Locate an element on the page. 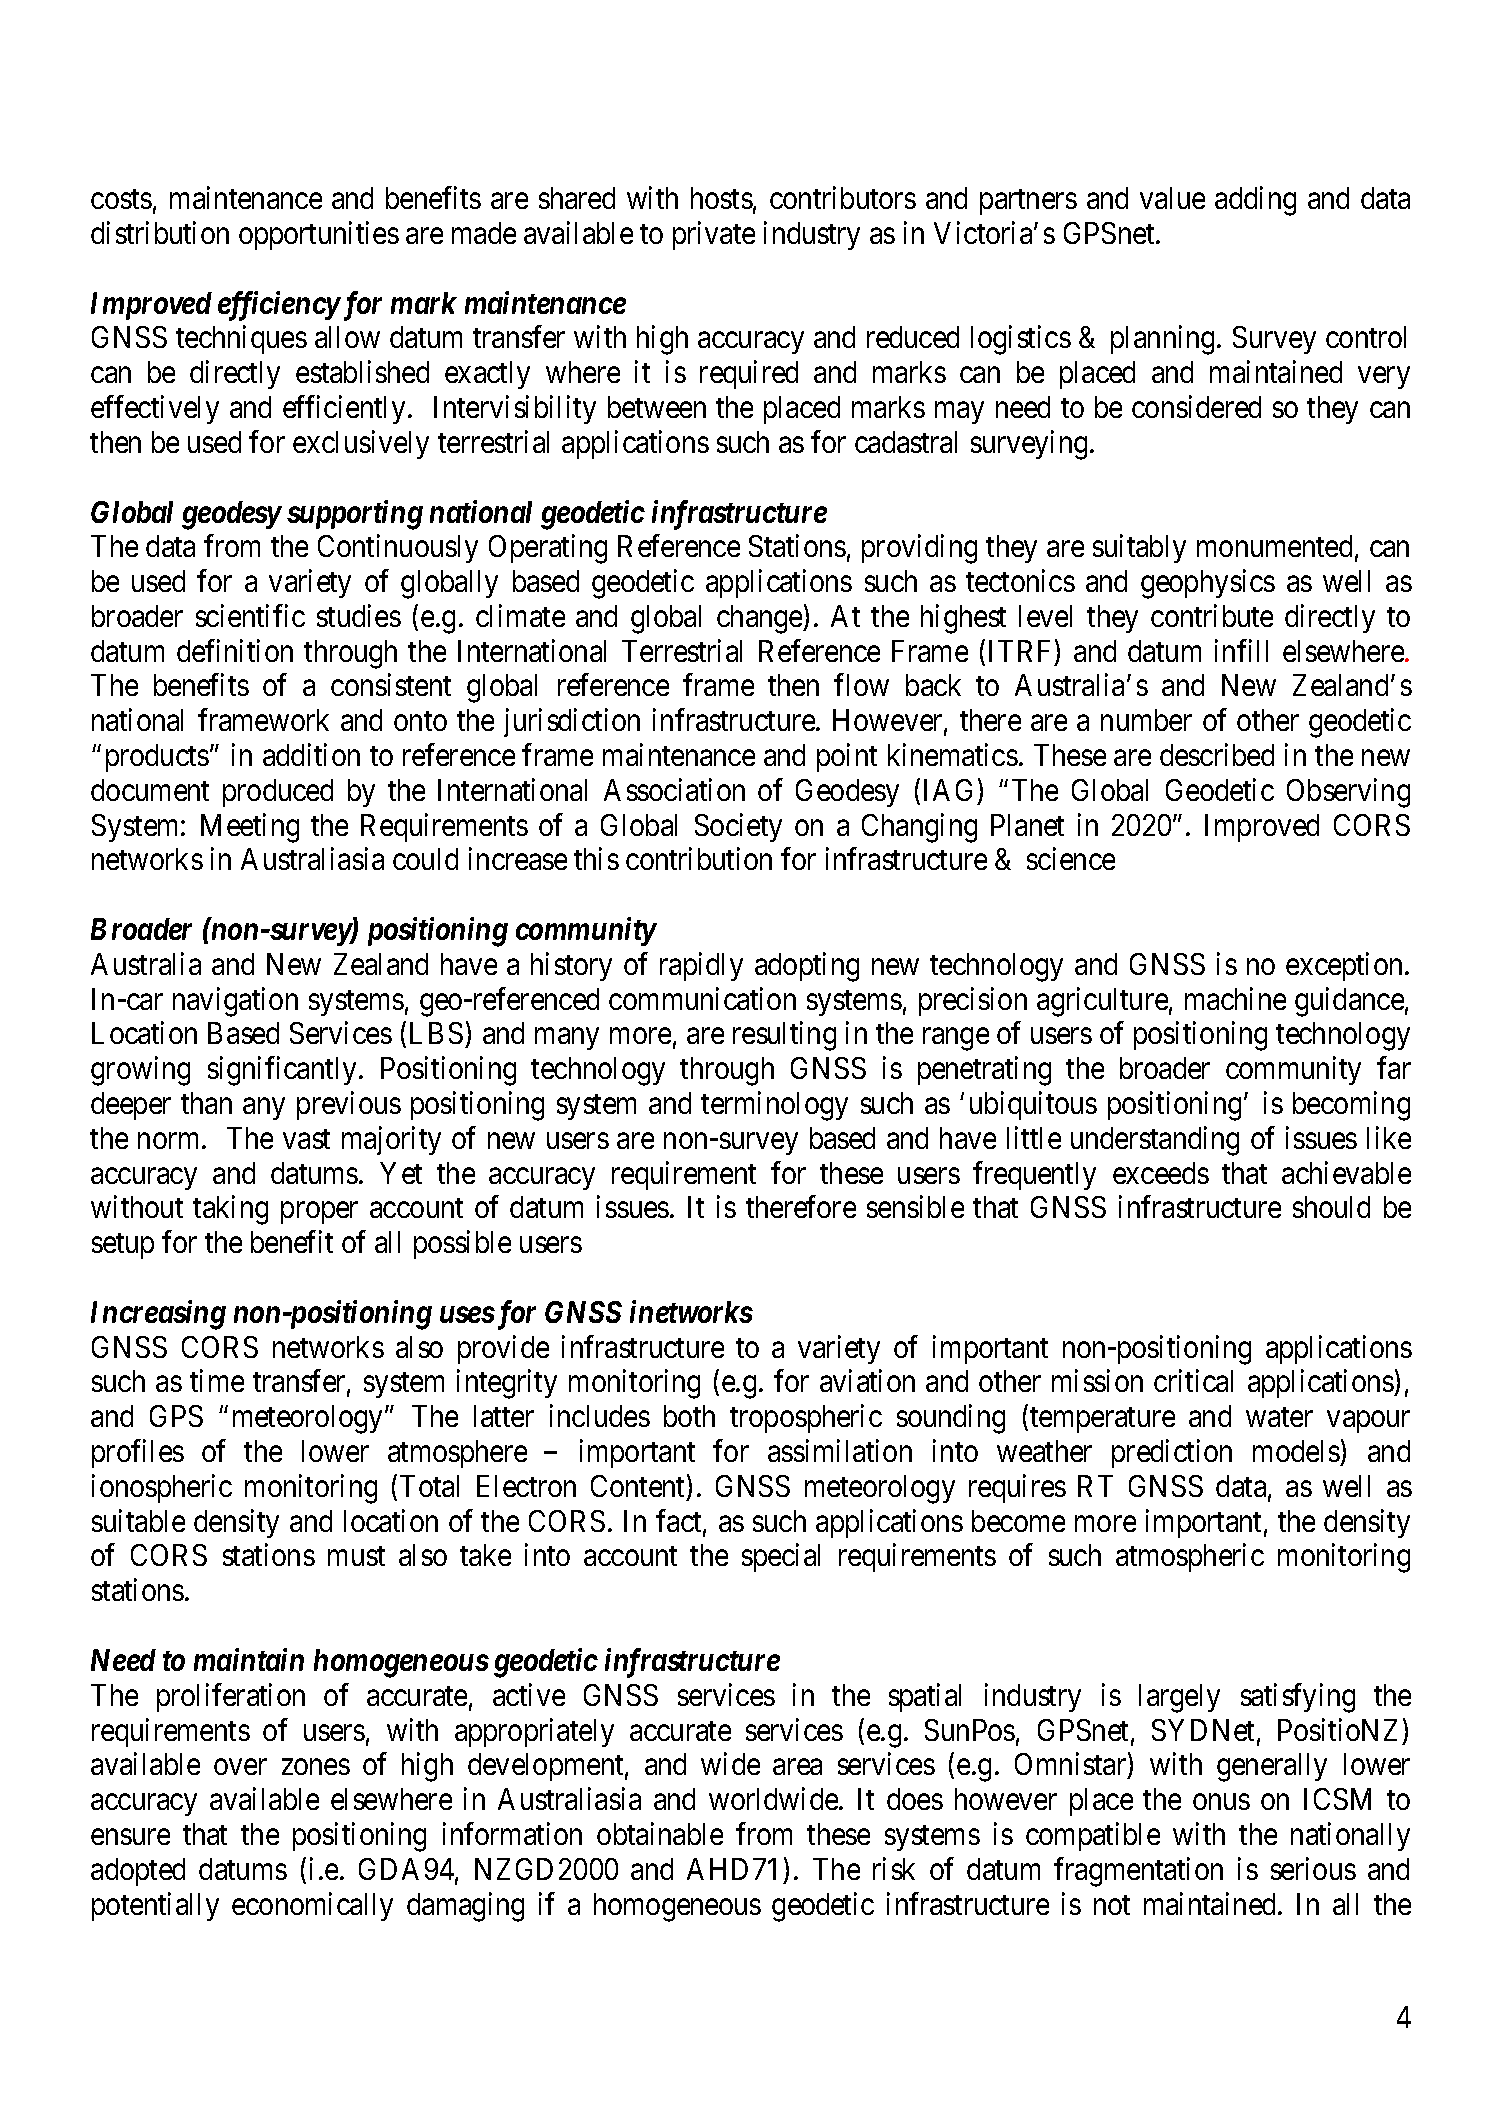  obtainable is located at coordinates (660, 1833).
